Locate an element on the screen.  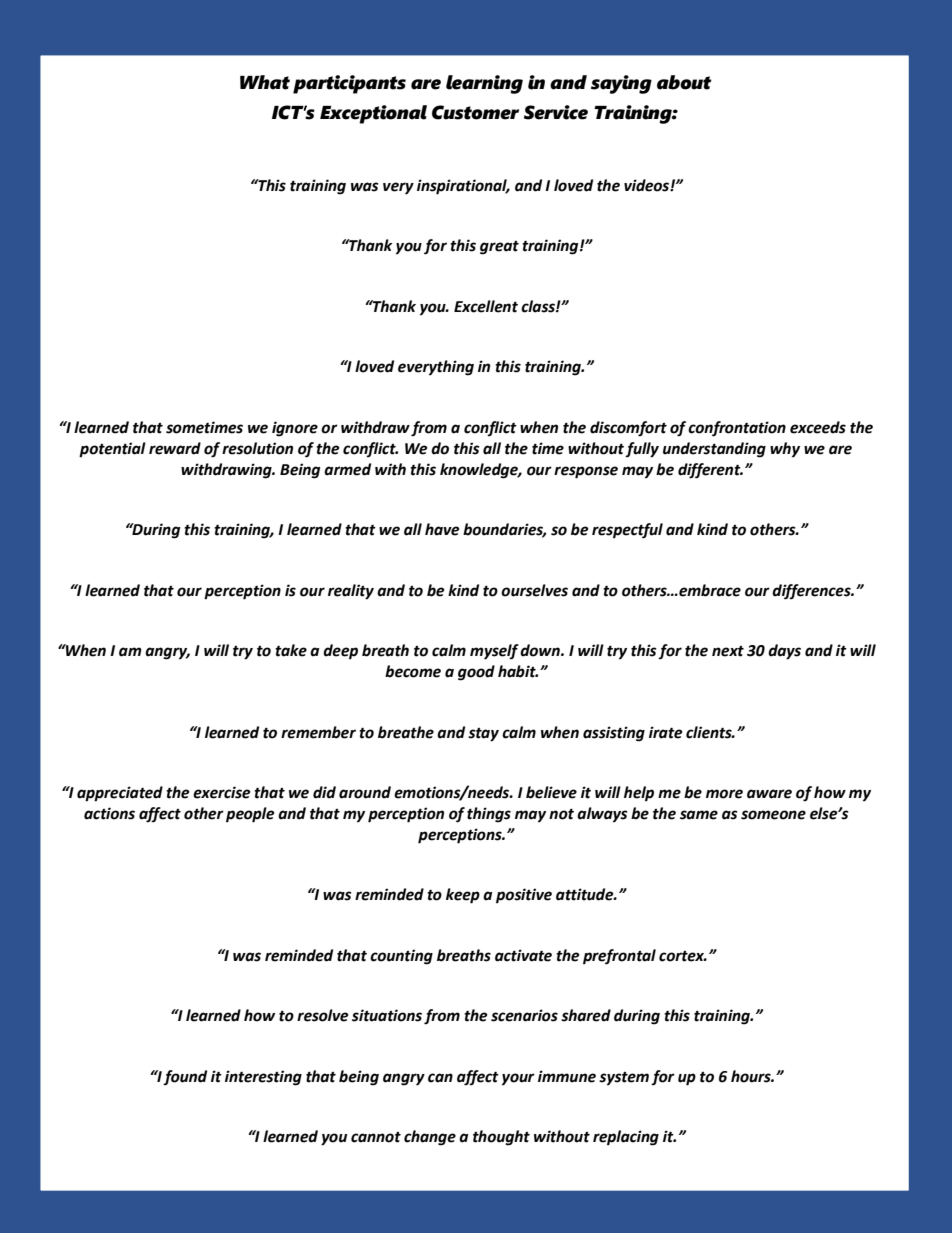
What is located at coordinates (265, 82).
